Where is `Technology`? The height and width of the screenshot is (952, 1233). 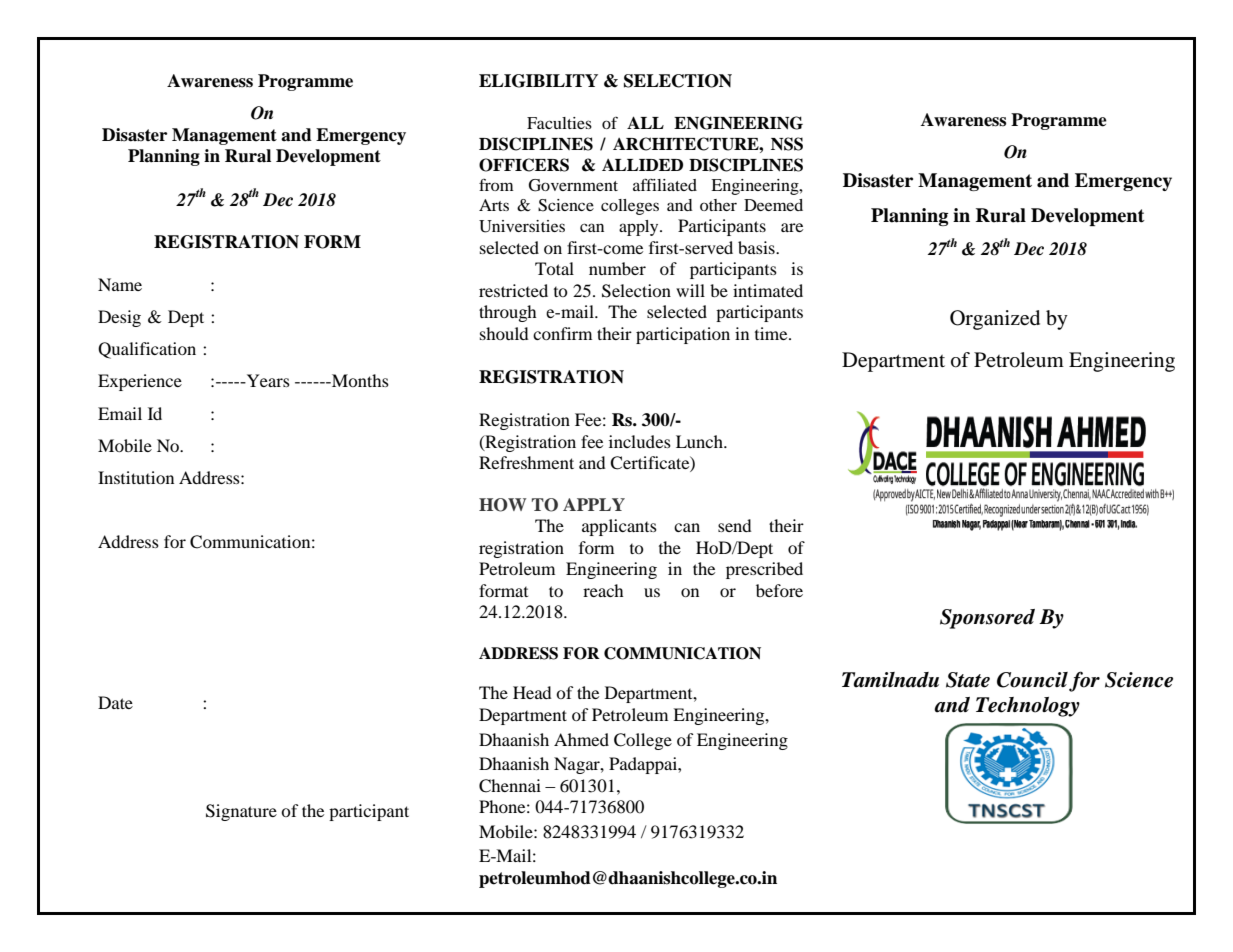 Technology is located at coordinates (1028, 707).
